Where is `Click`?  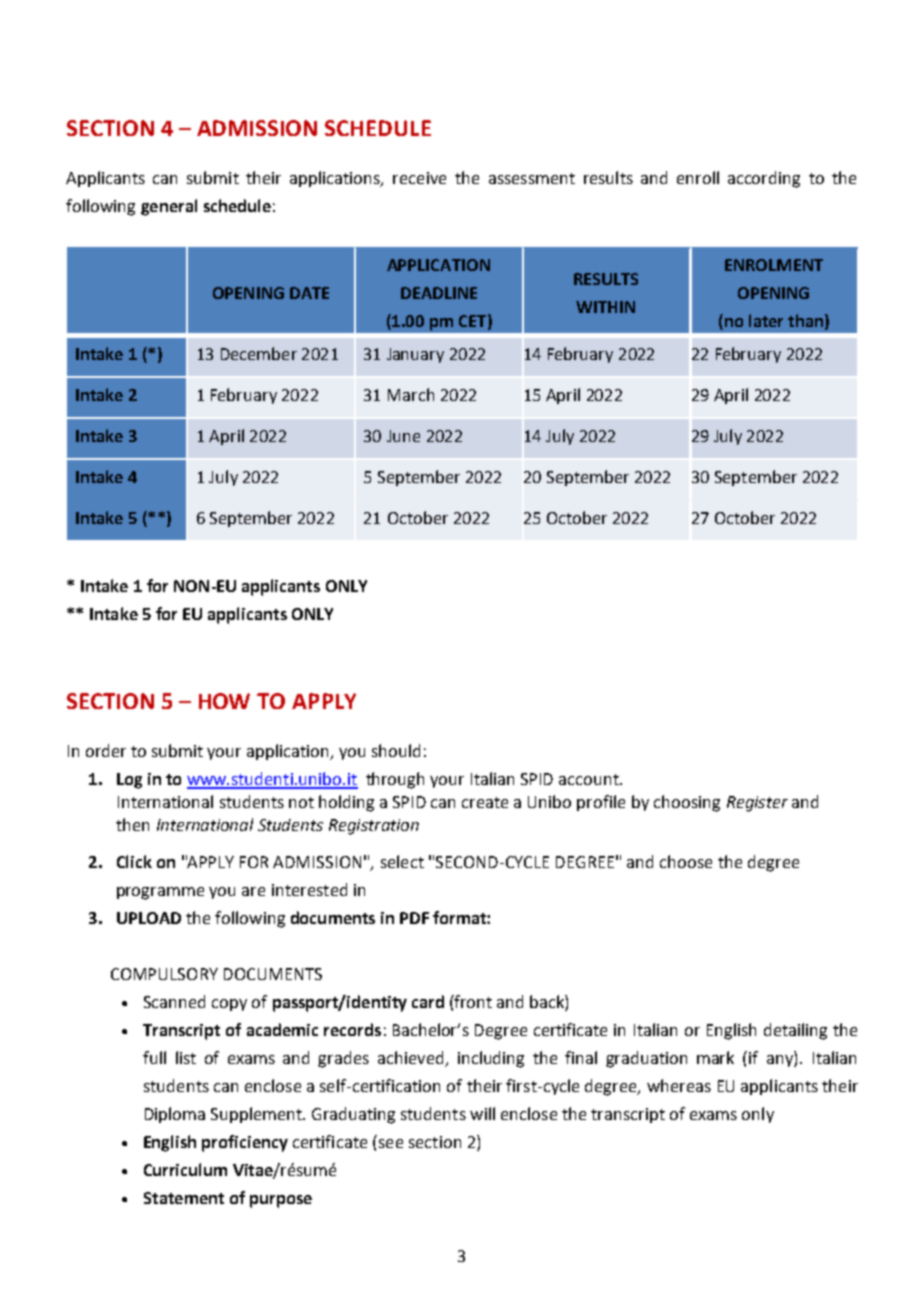 Click is located at coordinates (134, 861).
